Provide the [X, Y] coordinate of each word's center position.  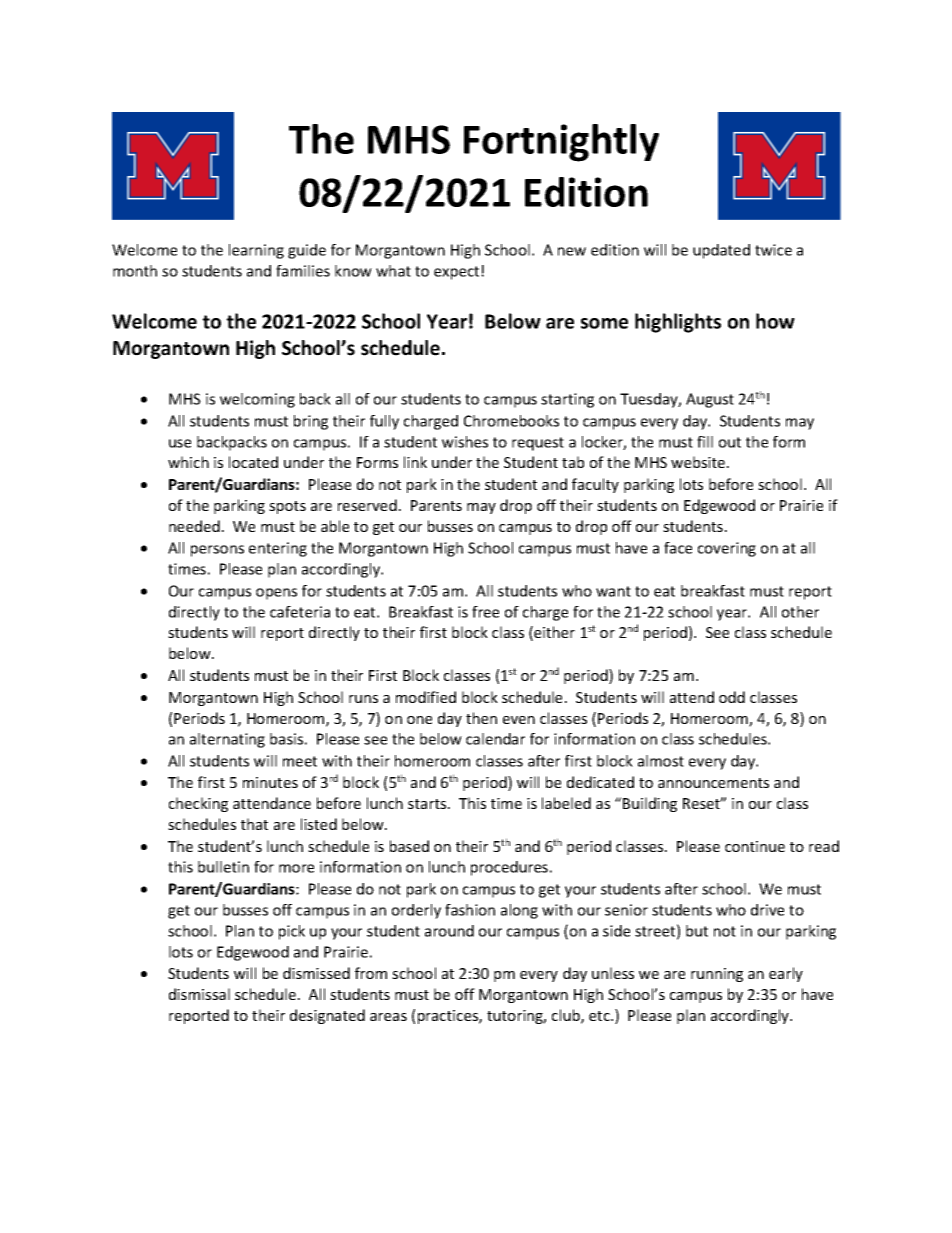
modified [426, 697]
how [775, 321]
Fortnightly [561, 143]
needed [194, 526]
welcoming [257, 400]
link [415, 462]
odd [732, 697]
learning [256, 251]
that [254, 824]
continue [755, 846]
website [699, 462]
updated [721, 251]
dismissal [199, 994]
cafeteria [300, 612]
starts [428, 804]
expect [458, 273]
